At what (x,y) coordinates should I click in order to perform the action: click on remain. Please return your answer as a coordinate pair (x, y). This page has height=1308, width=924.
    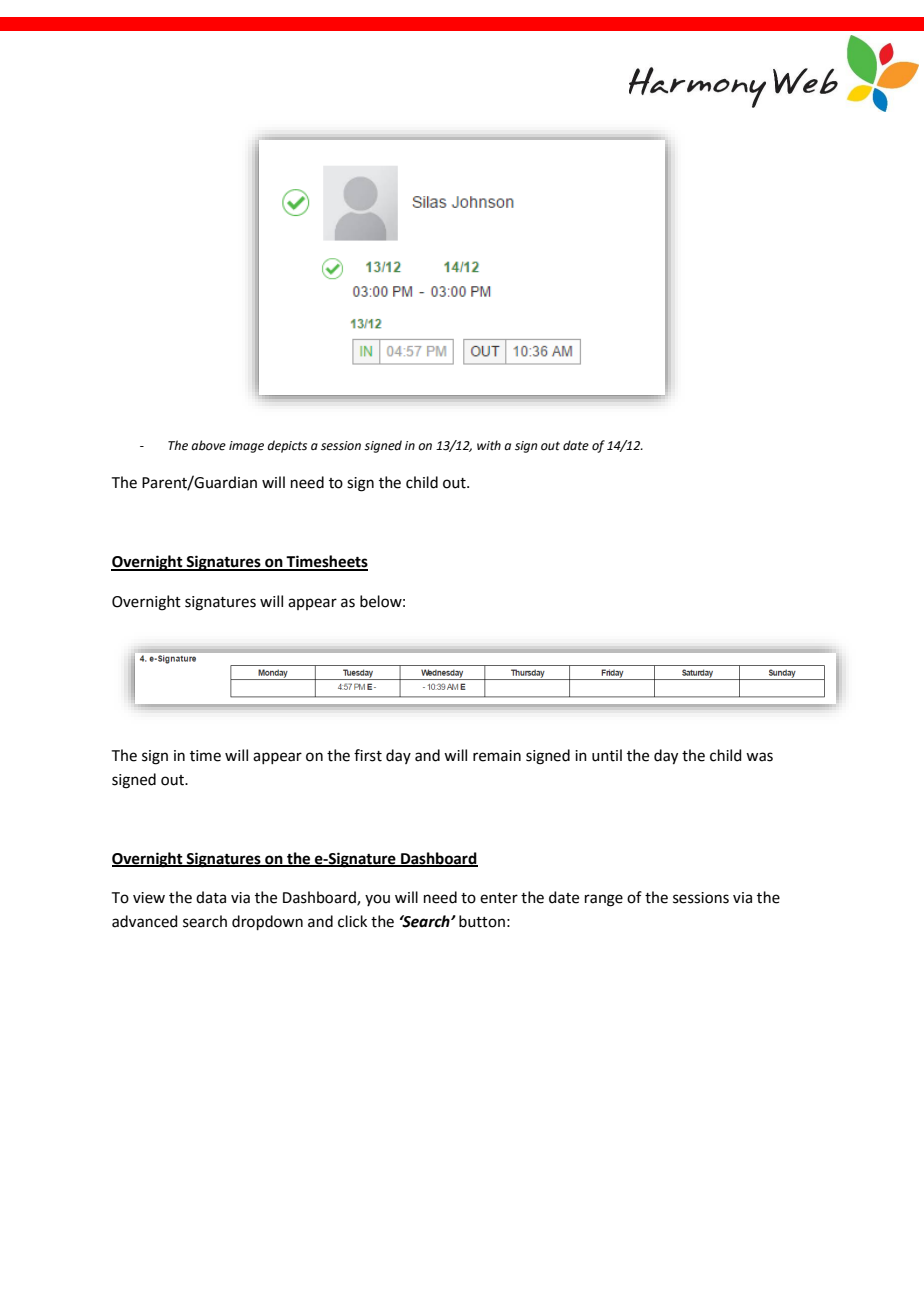
    Looking at the image, I should click on (497, 756).
